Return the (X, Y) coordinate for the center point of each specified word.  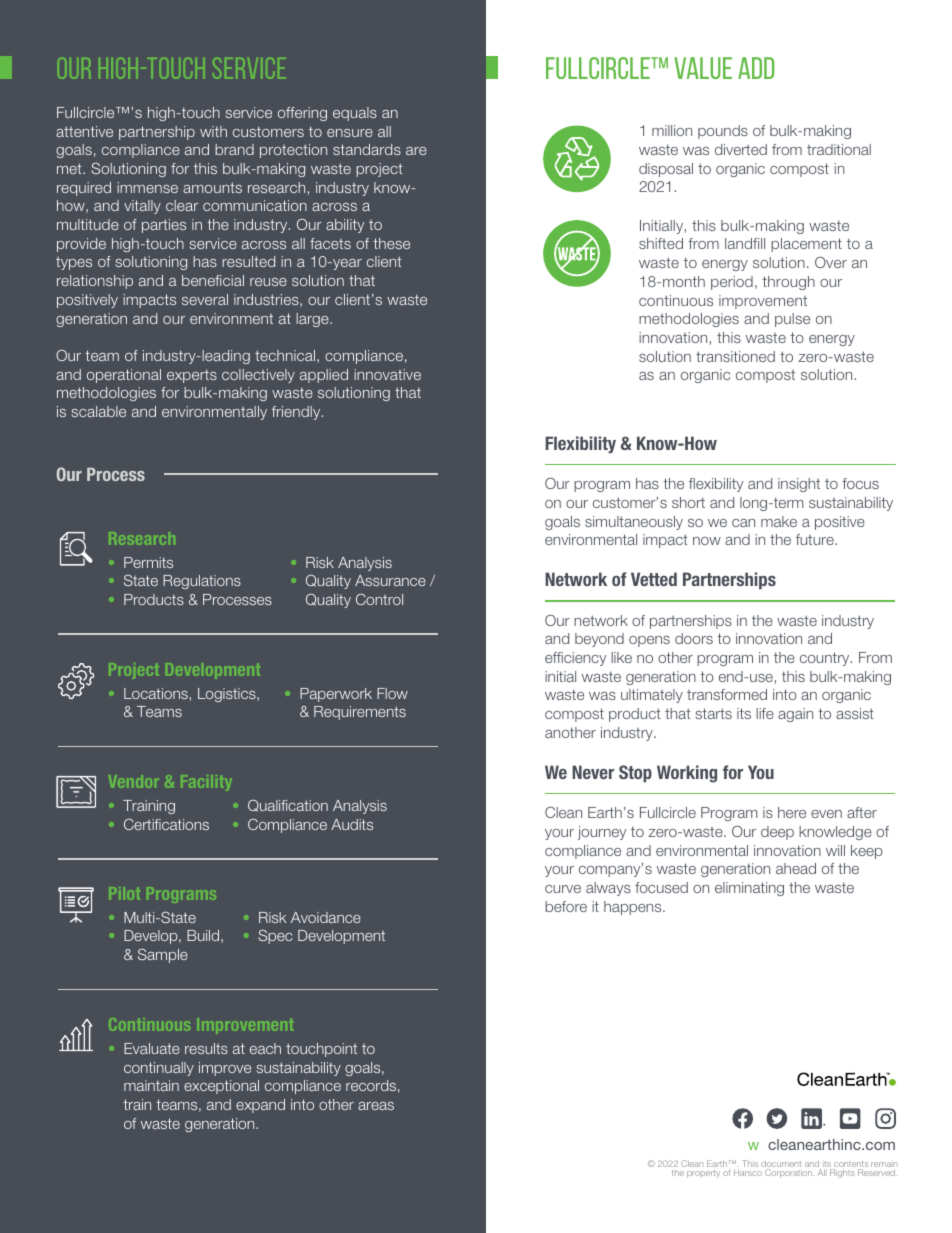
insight (799, 485)
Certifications (166, 824)
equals (355, 114)
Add (756, 68)
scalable (99, 411)
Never (593, 772)
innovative (387, 374)
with (213, 131)
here (792, 812)
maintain (151, 1085)
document (781, 1165)
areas (376, 1106)
